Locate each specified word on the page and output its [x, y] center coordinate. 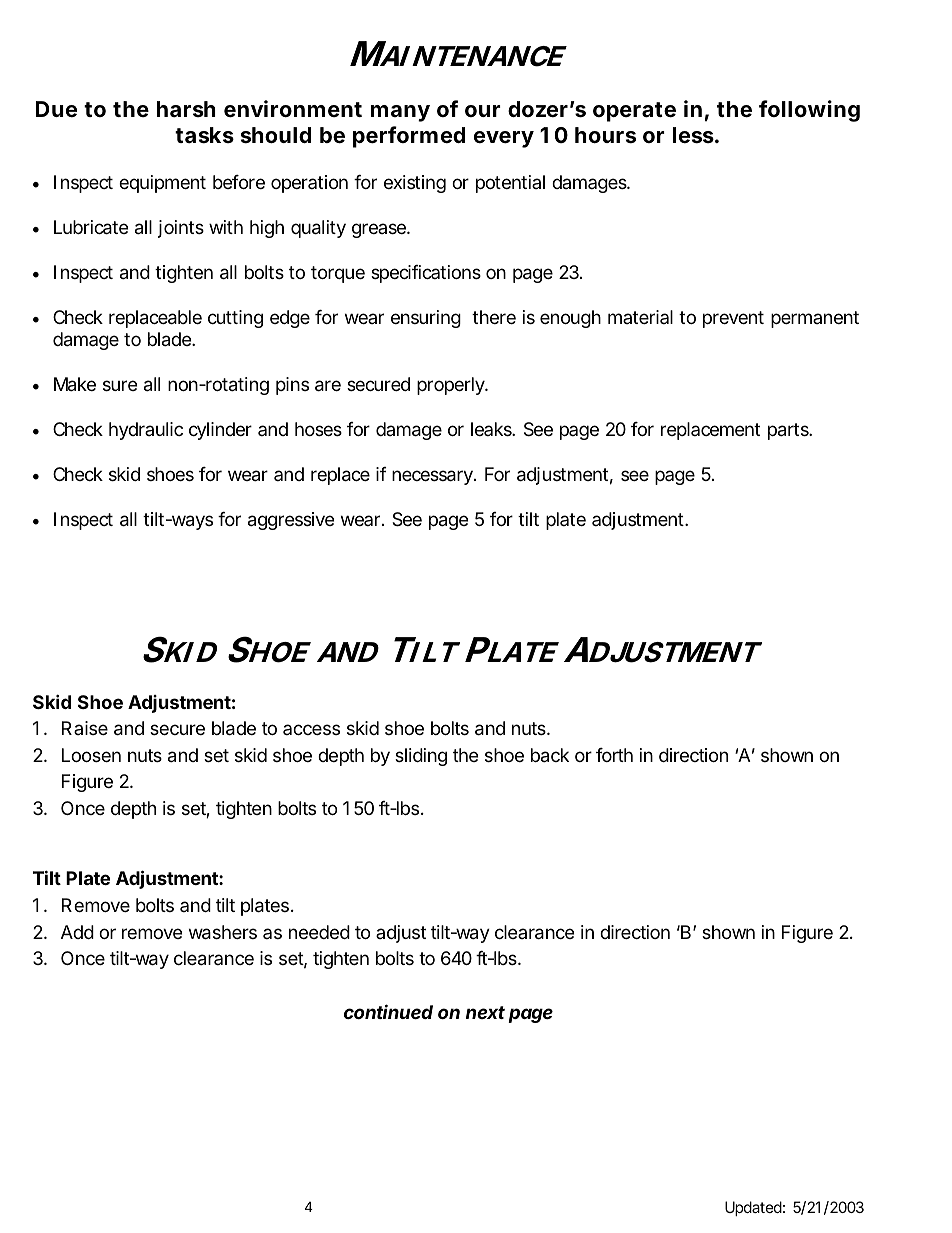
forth [614, 755]
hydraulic [146, 431]
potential [510, 184]
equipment [162, 184]
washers [223, 932]
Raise [85, 728]
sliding [421, 757]
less [693, 135]
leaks [492, 429]
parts [789, 431]
